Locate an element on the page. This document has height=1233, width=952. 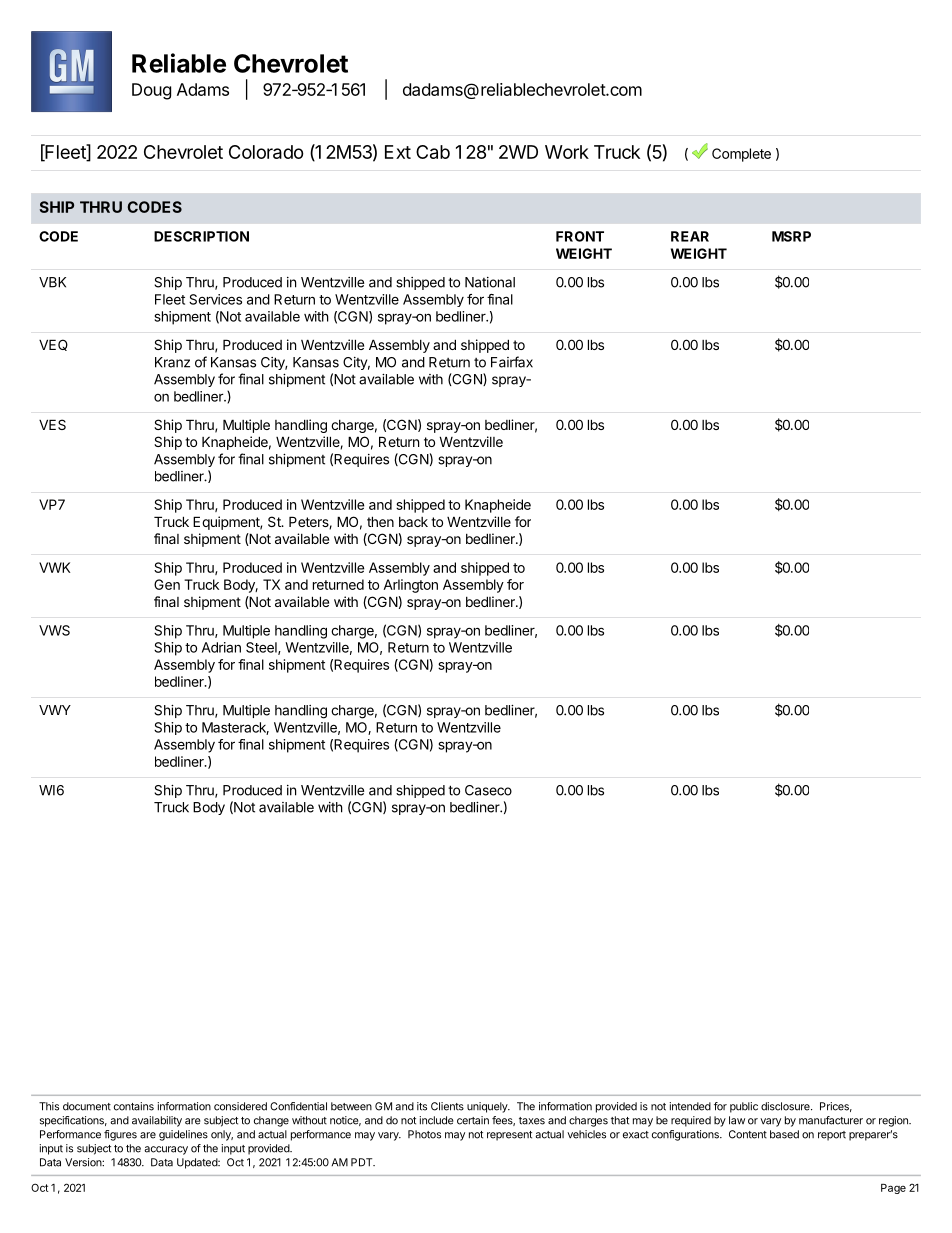
Cab is located at coordinates (433, 152).
